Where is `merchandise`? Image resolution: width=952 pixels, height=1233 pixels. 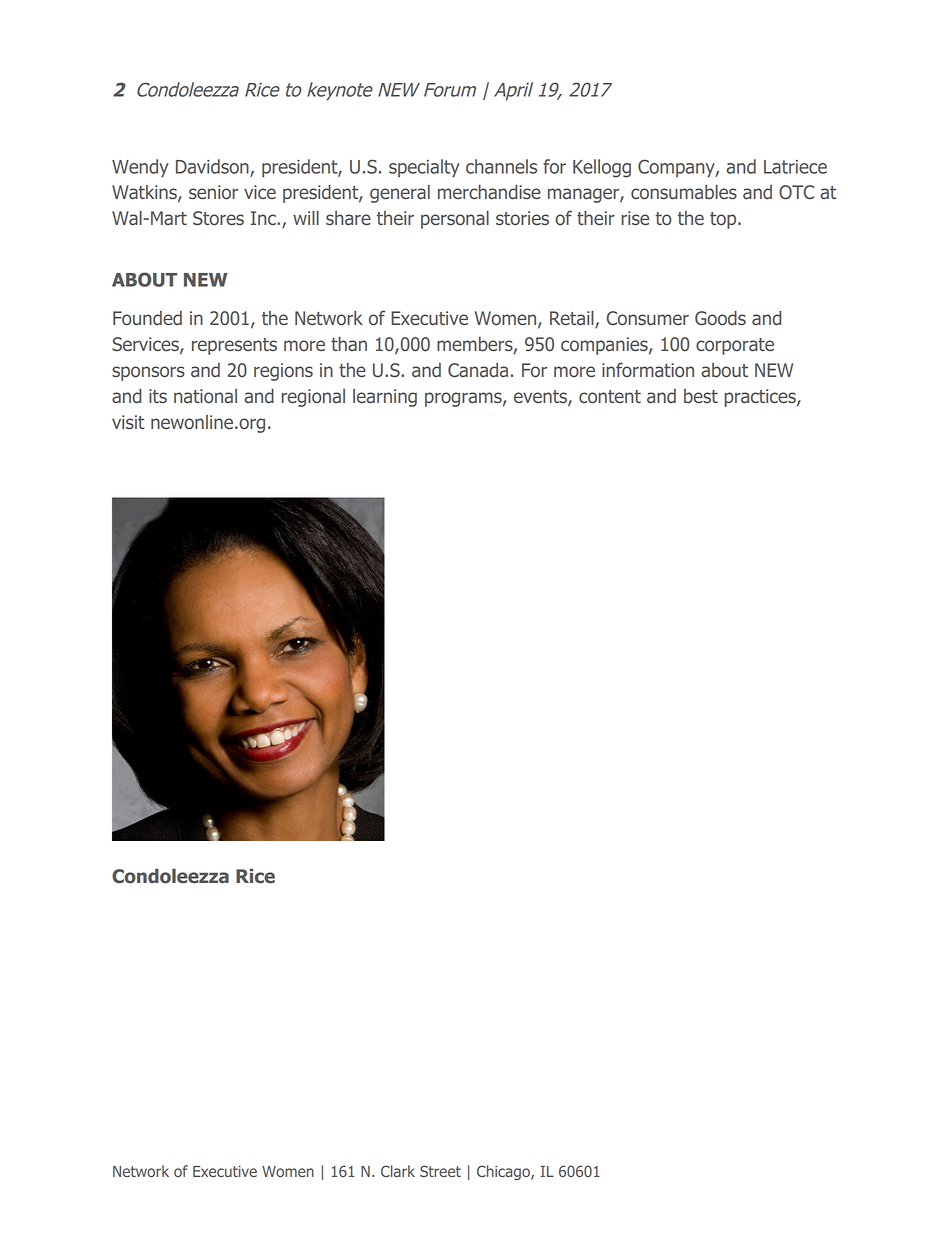
merchandise is located at coordinates (489, 192).
